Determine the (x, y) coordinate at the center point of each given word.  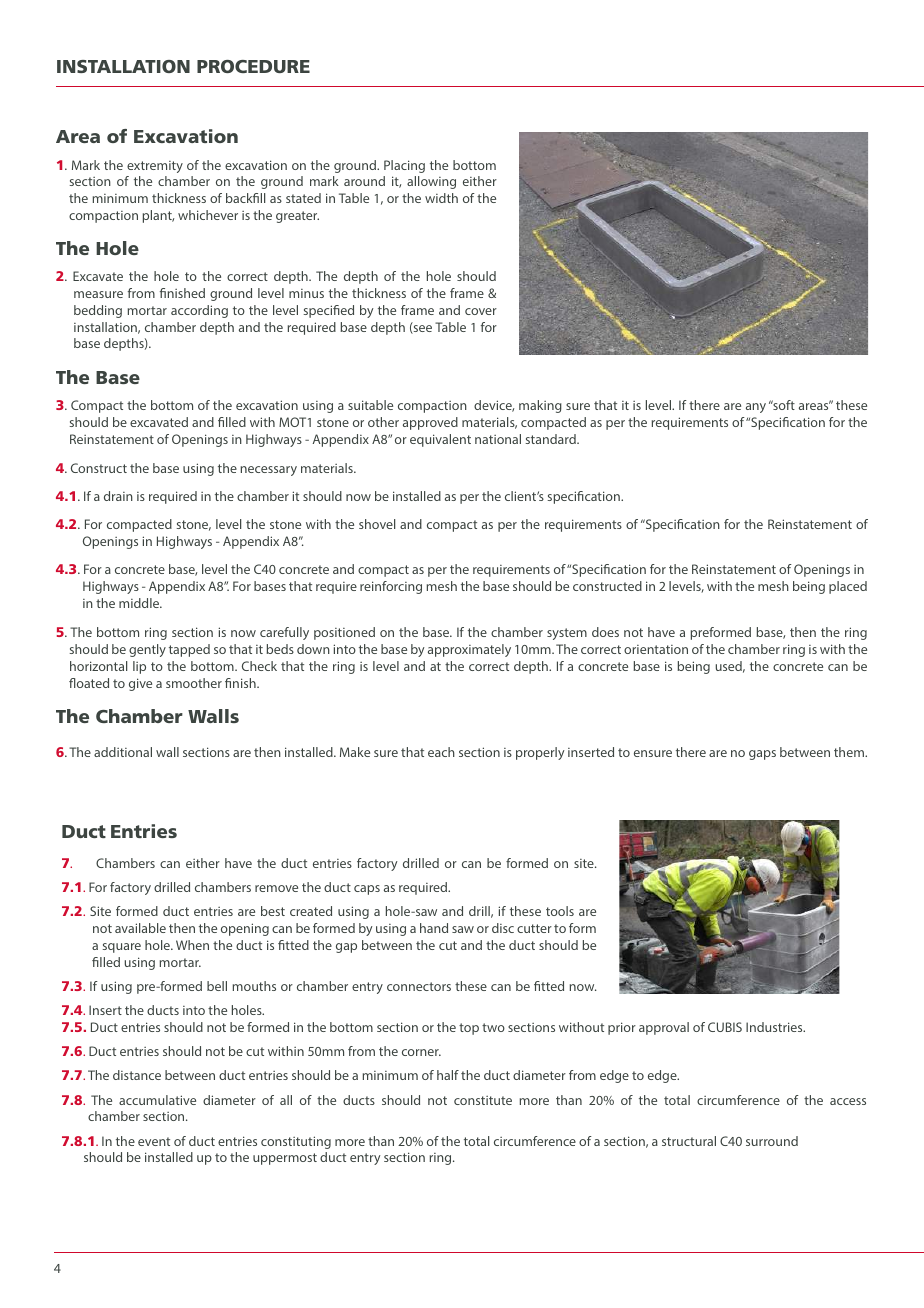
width (441, 198)
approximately (469, 650)
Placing (404, 166)
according (199, 311)
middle (140, 603)
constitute (483, 1100)
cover (481, 311)
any (756, 408)
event (154, 1141)
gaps (762, 755)
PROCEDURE (253, 66)
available (140, 928)
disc (503, 928)
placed (848, 587)
